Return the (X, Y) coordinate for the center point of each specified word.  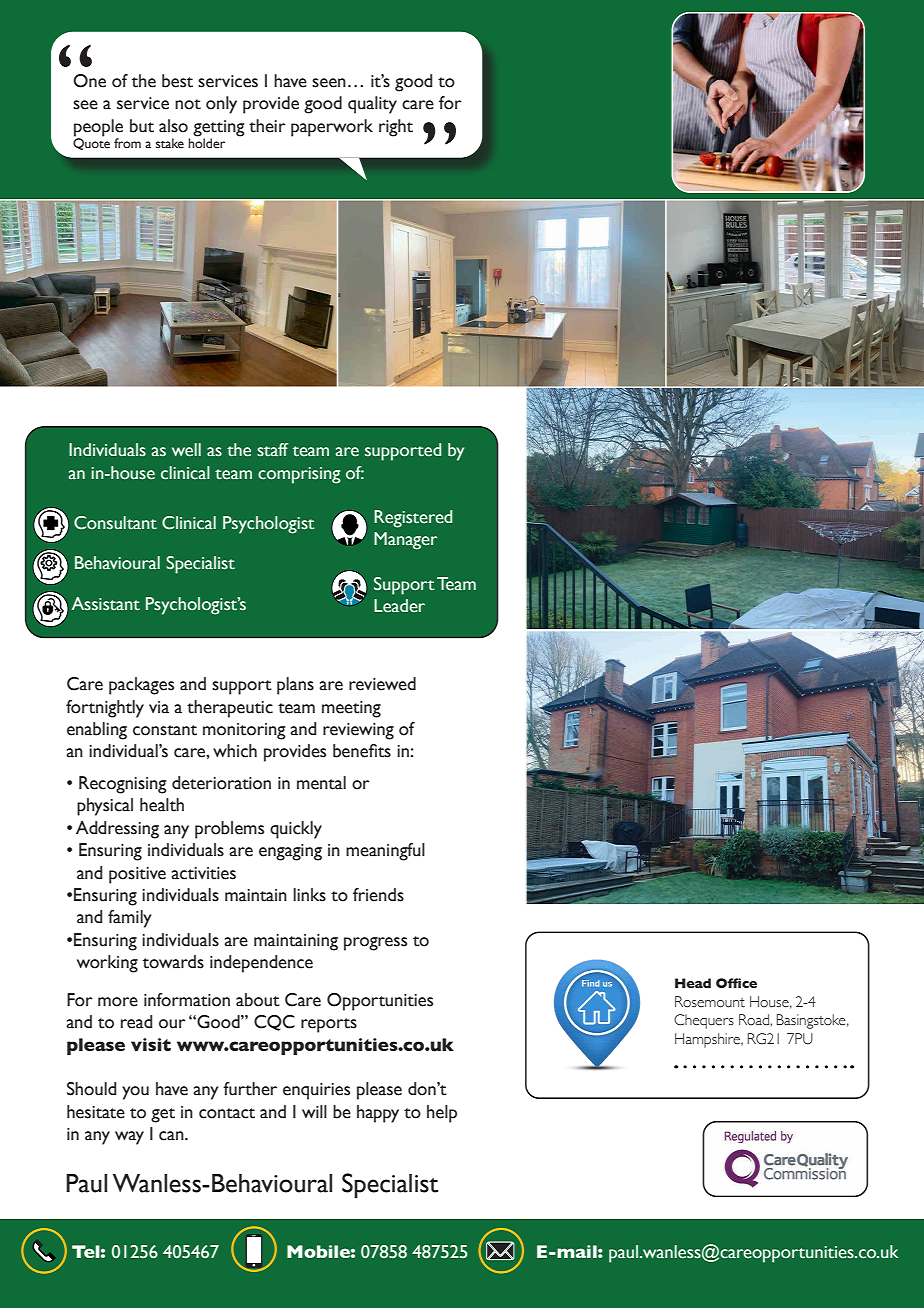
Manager (406, 541)
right (396, 128)
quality (372, 105)
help (442, 1114)
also (173, 126)
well (186, 450)
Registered (413, 519)
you (135, 1093)
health (162, 805)
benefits (362, 751)
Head (693, 983)
